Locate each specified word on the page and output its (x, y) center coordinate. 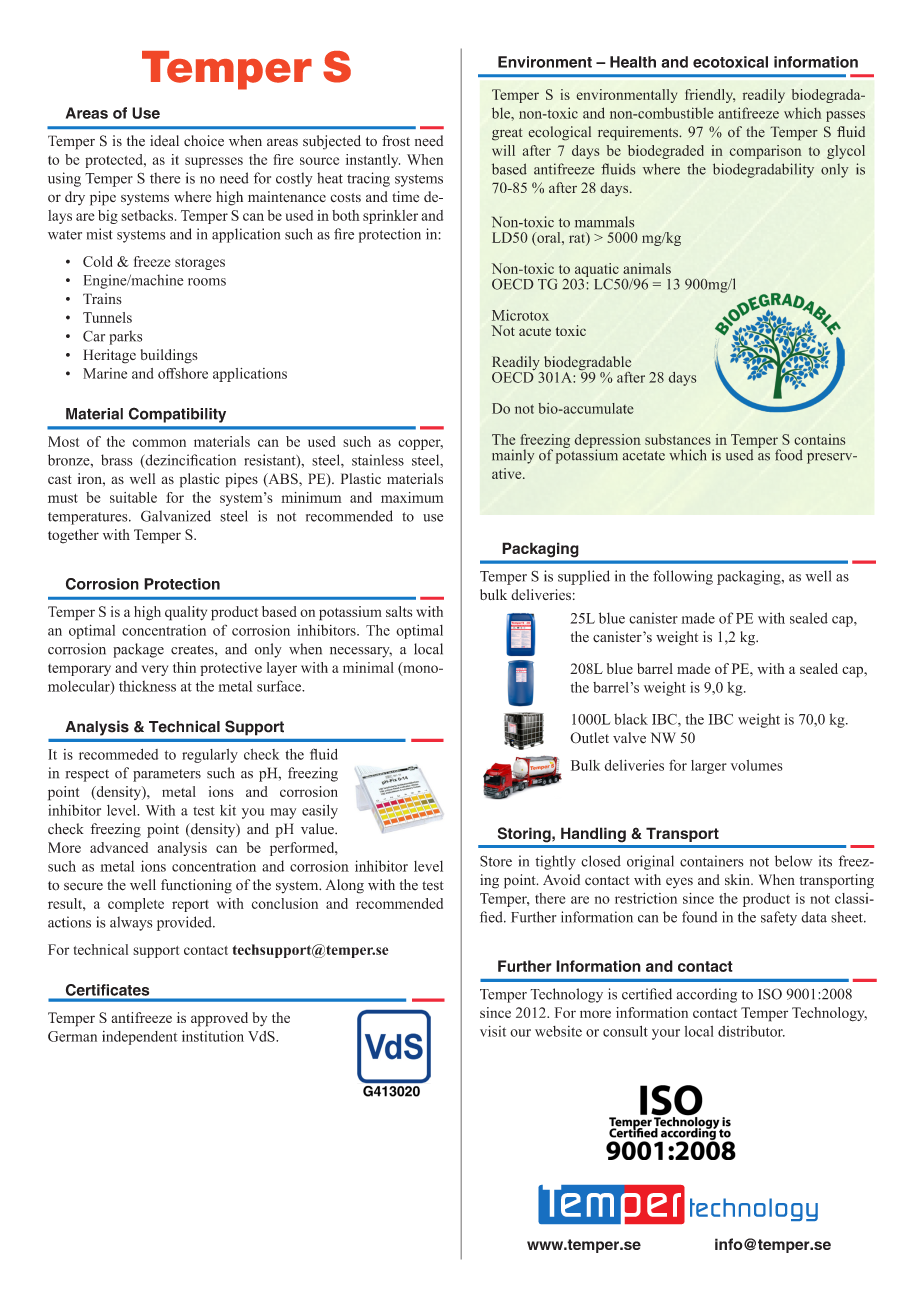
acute (535, 331)
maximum (412, 497)
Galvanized (176, 516)
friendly (710, 96)
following (683, 577)
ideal (164, 141)
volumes (757, 765)
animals (647, 268)
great (507, 134)
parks (125, 337)
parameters (167, 775)
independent (140, 1038)
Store (496, 861)
